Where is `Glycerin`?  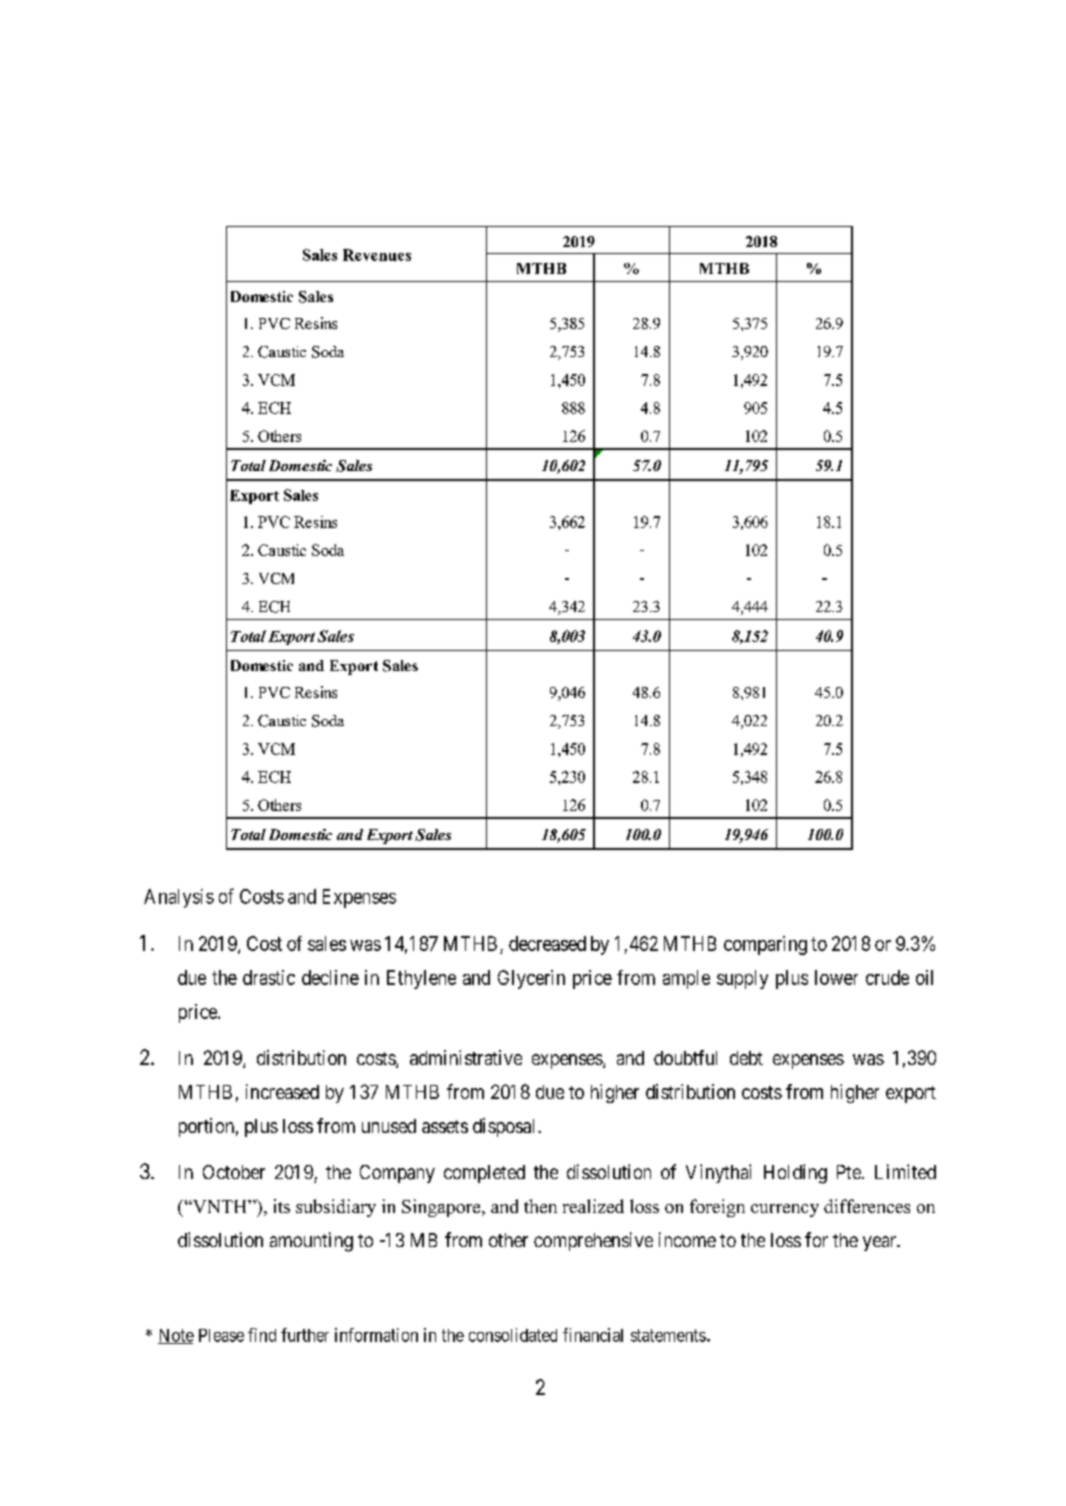
Glycerin is located at coordinates (531, 979).
